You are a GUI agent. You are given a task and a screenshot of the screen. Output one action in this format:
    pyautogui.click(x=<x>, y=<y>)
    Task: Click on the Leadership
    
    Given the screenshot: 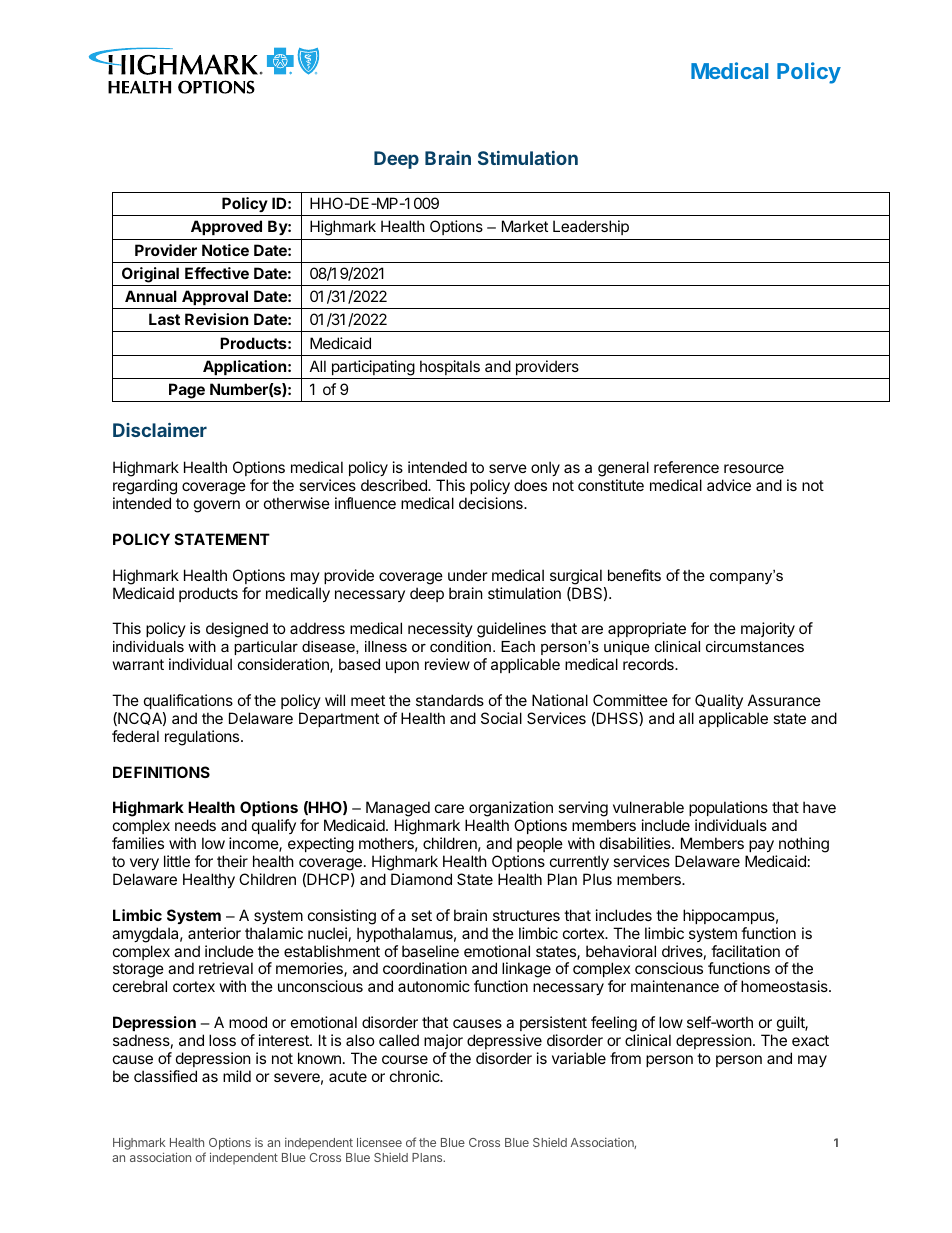 What is the action you would take?
    pyautogui.click(x=591, y=227)
